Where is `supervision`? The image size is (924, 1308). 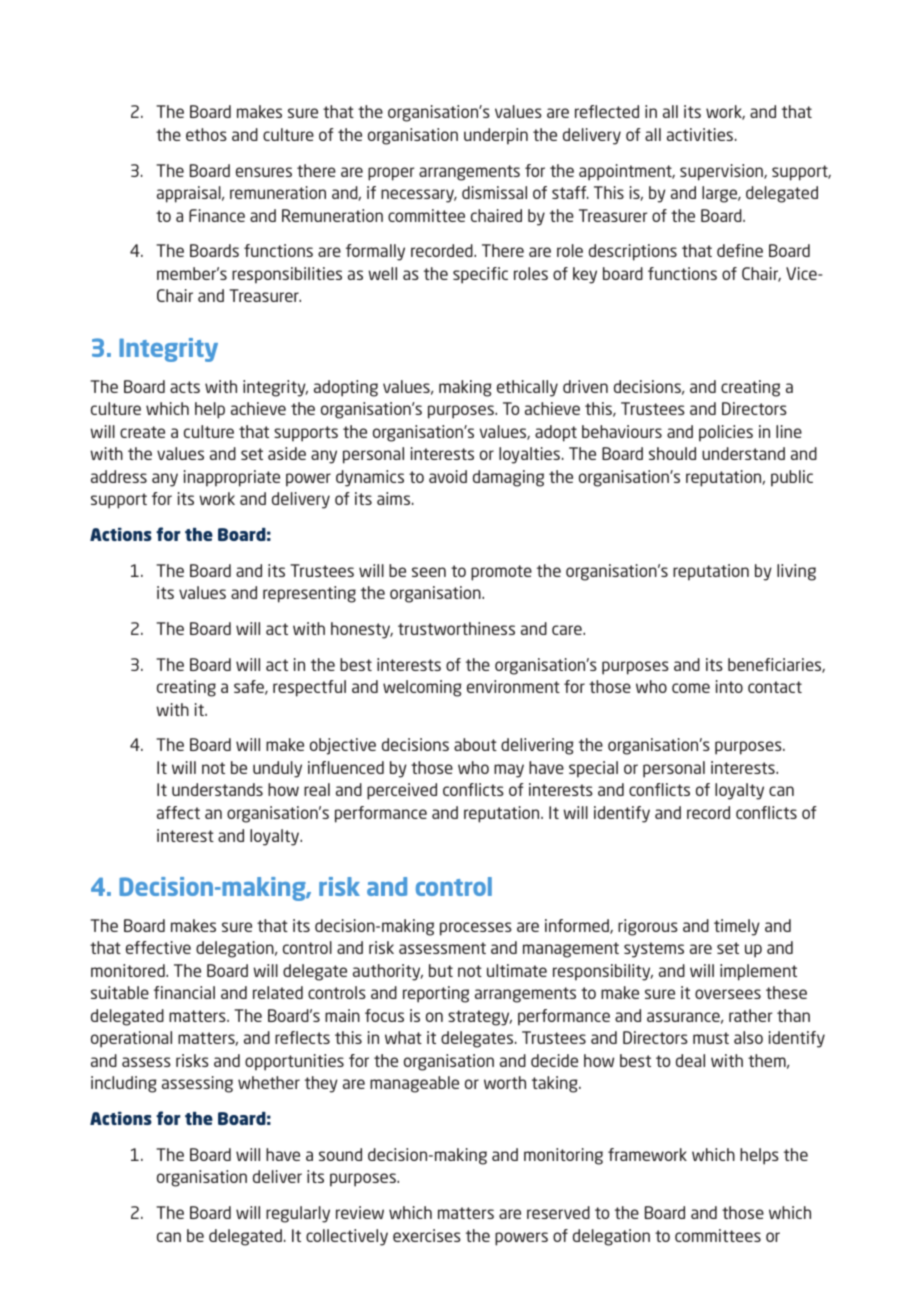
supervision is located at coordinates (722, 172).
